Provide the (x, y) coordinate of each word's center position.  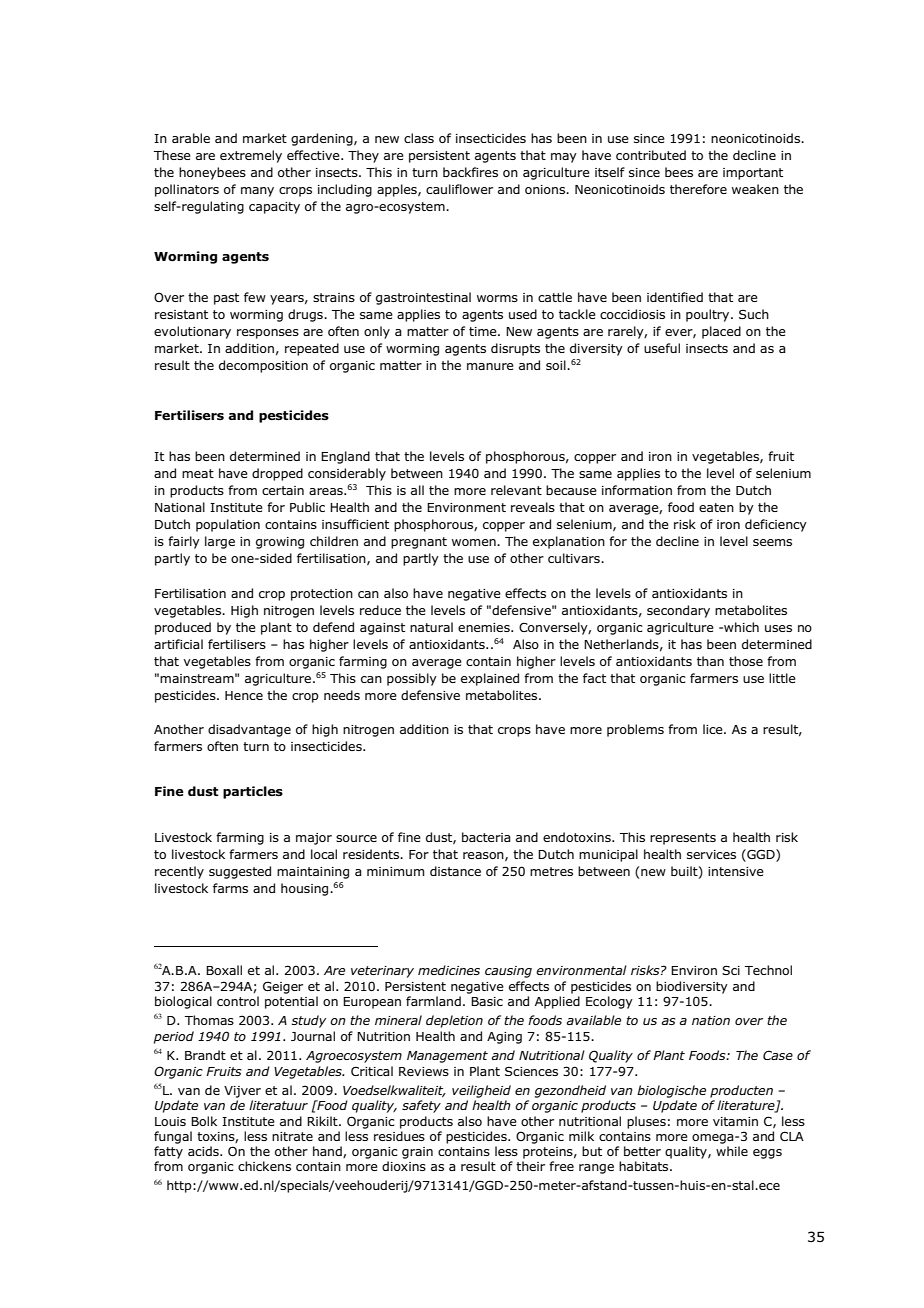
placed (721, 332)
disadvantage (249, 730)
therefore (698, 189)
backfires (470, 172)
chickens (264, 1166)
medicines (449, 970)
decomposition (263, 366)
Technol (768, 970)
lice (714, 729)
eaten (716, 507)
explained (490, 679)
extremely (251, 156)
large (220, 542)
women (475, 542)
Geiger (283, 987)
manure (490, 366)
